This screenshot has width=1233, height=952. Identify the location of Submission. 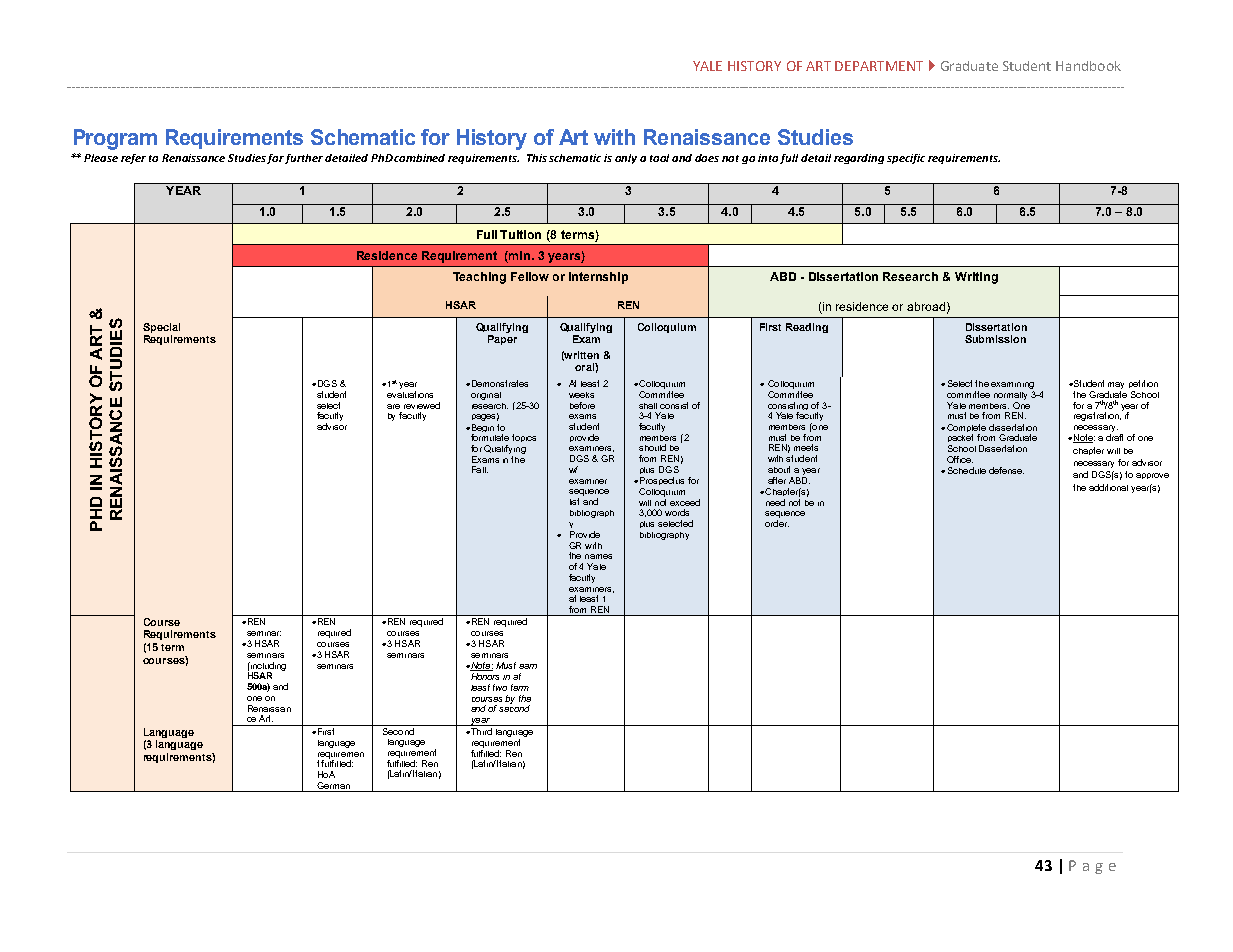
(995, 339).
